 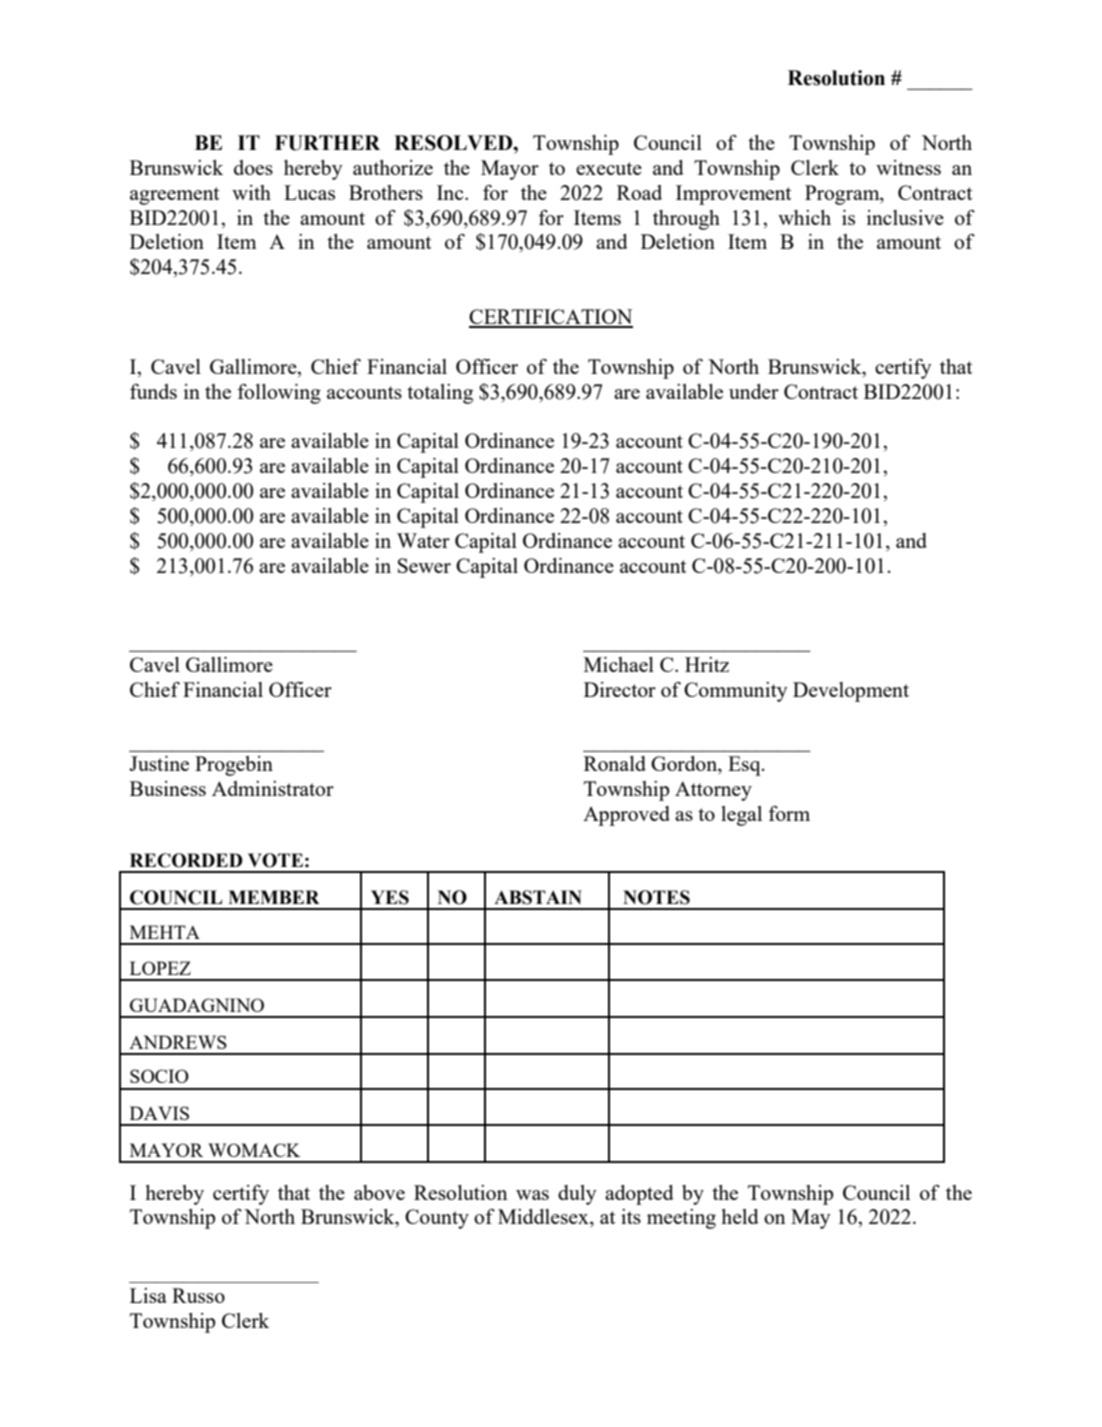 What do you see at coordinates (754, 391) in the document?
I see `under` at bounding box center [754, 391].
